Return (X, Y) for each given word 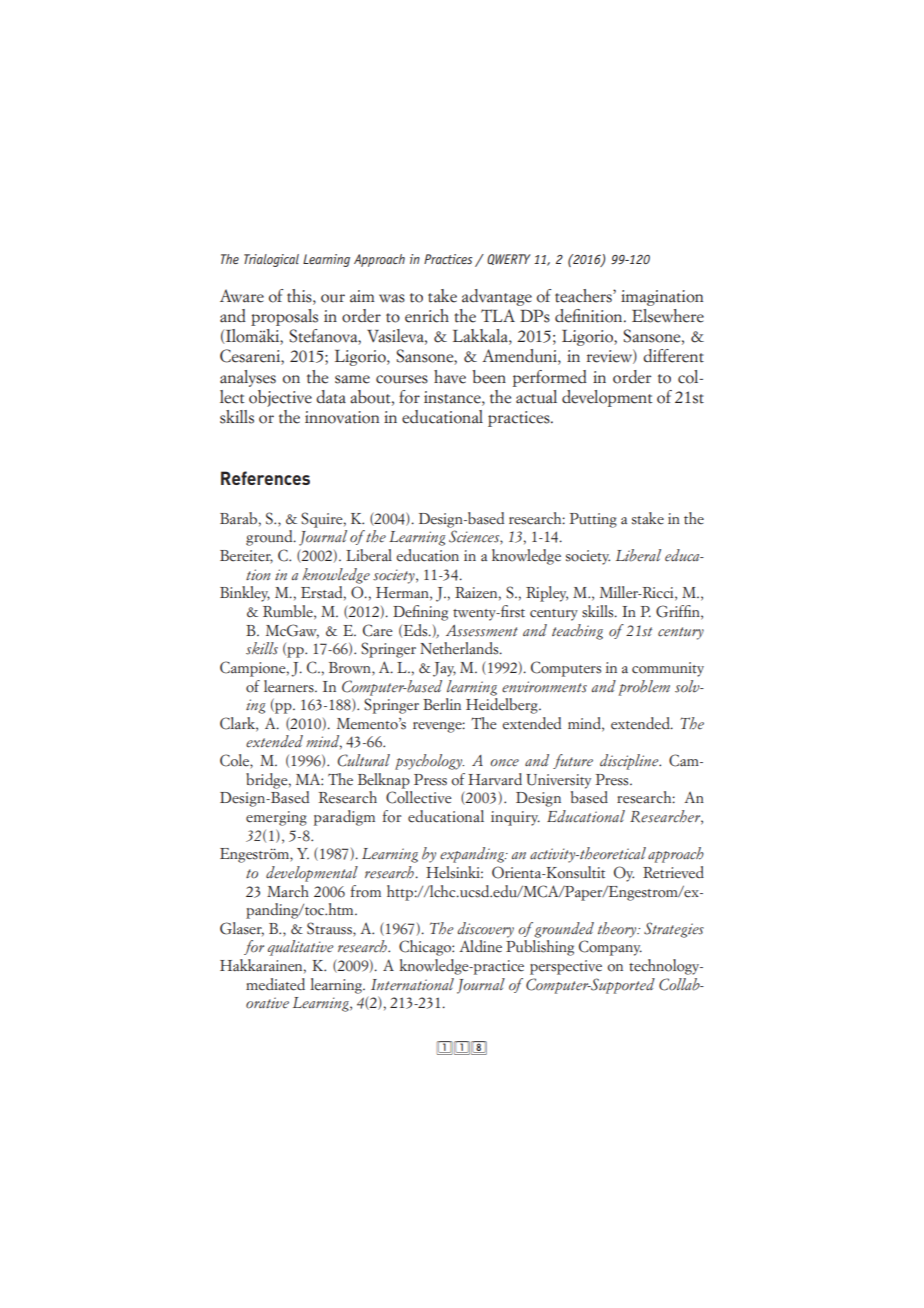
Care (378, 630)
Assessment (482, 631)
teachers (584, 296)
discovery (485, 930)
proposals (284, 317)
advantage (497, 297)
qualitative (300, 948)
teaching (577, 632)
